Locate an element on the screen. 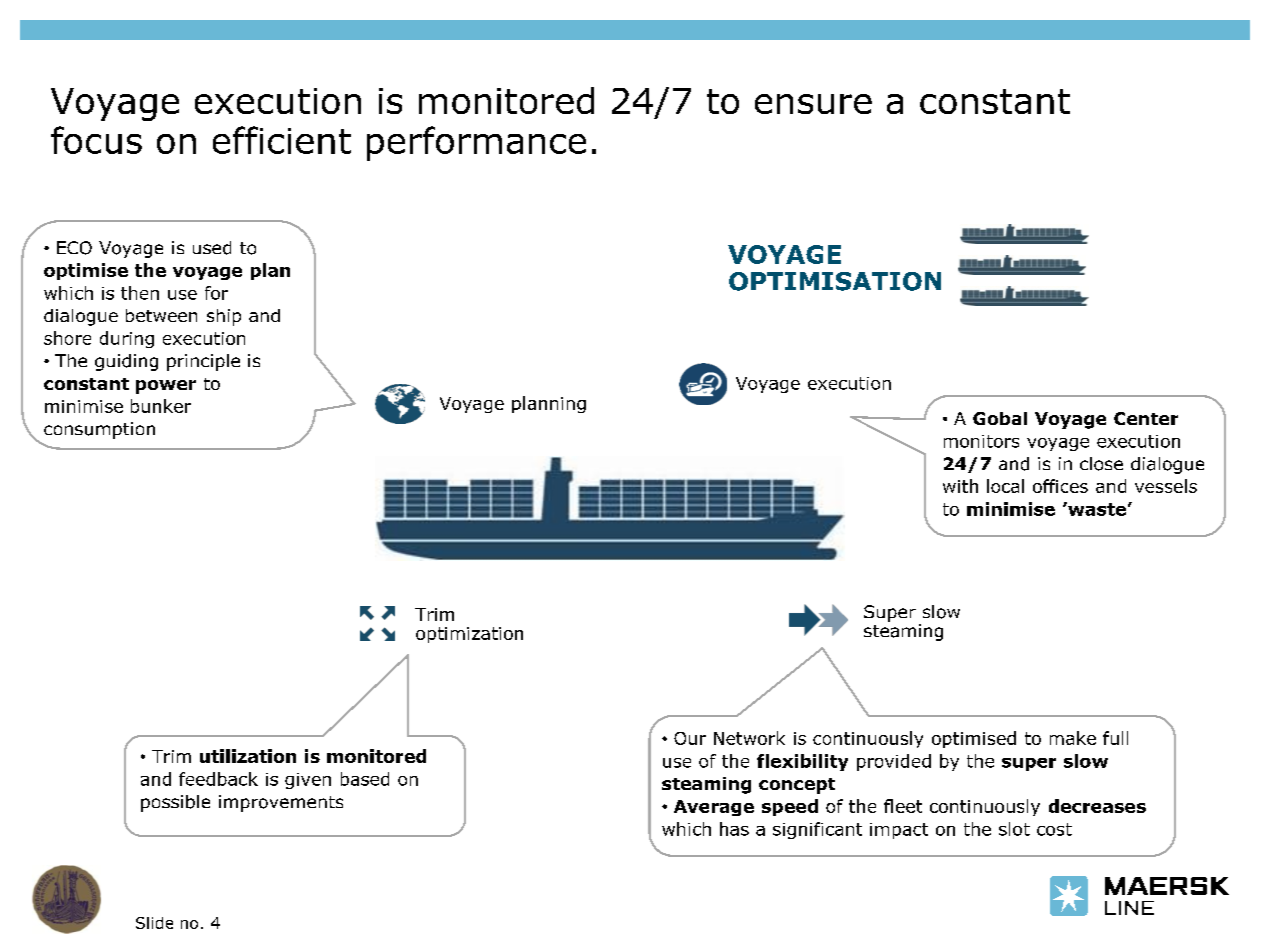 Image resolution: width=1270 pixels, height=952 pixels. Slide is located at coordinates (154, 923).
